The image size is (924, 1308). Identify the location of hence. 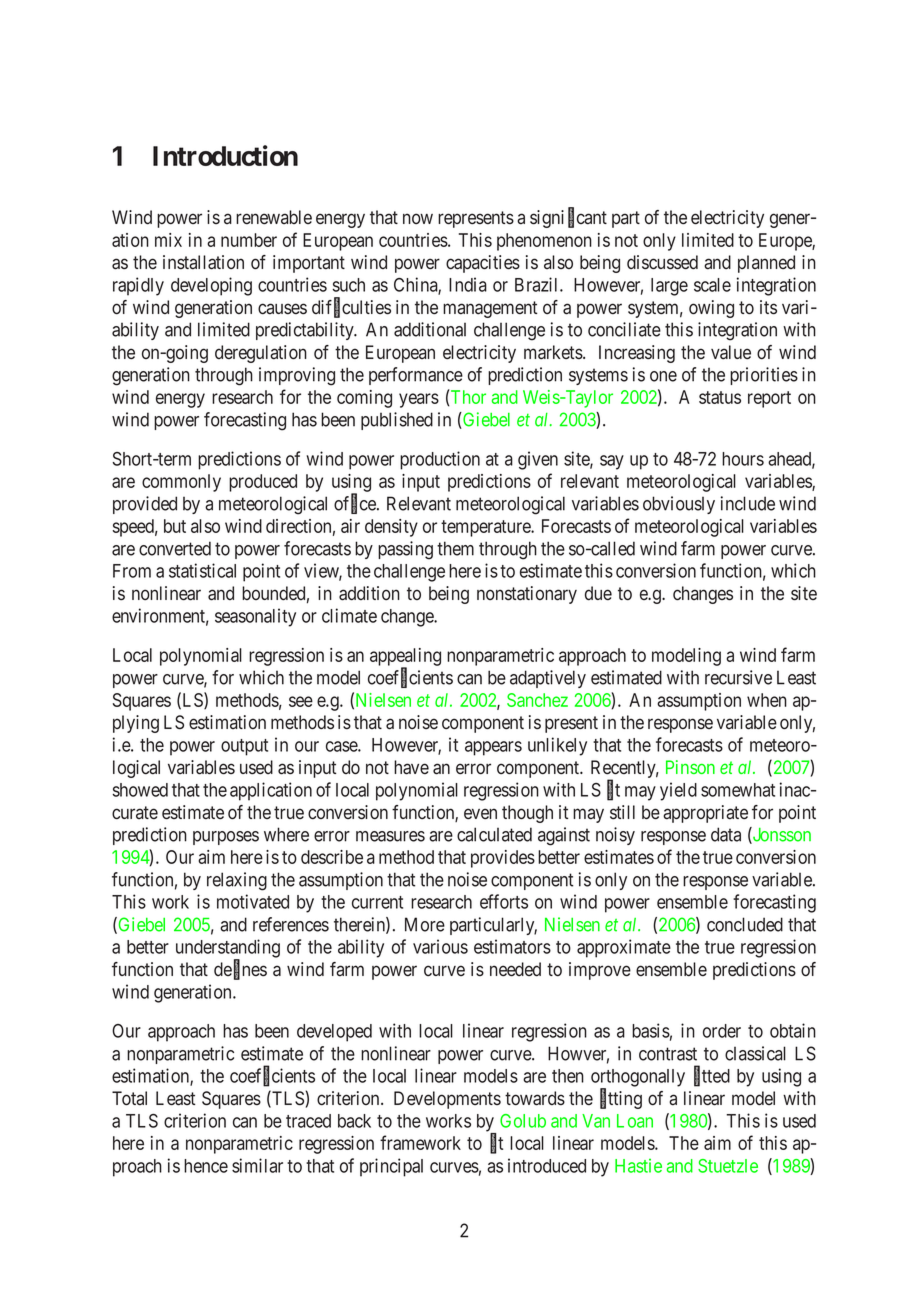
(206, 1166).
